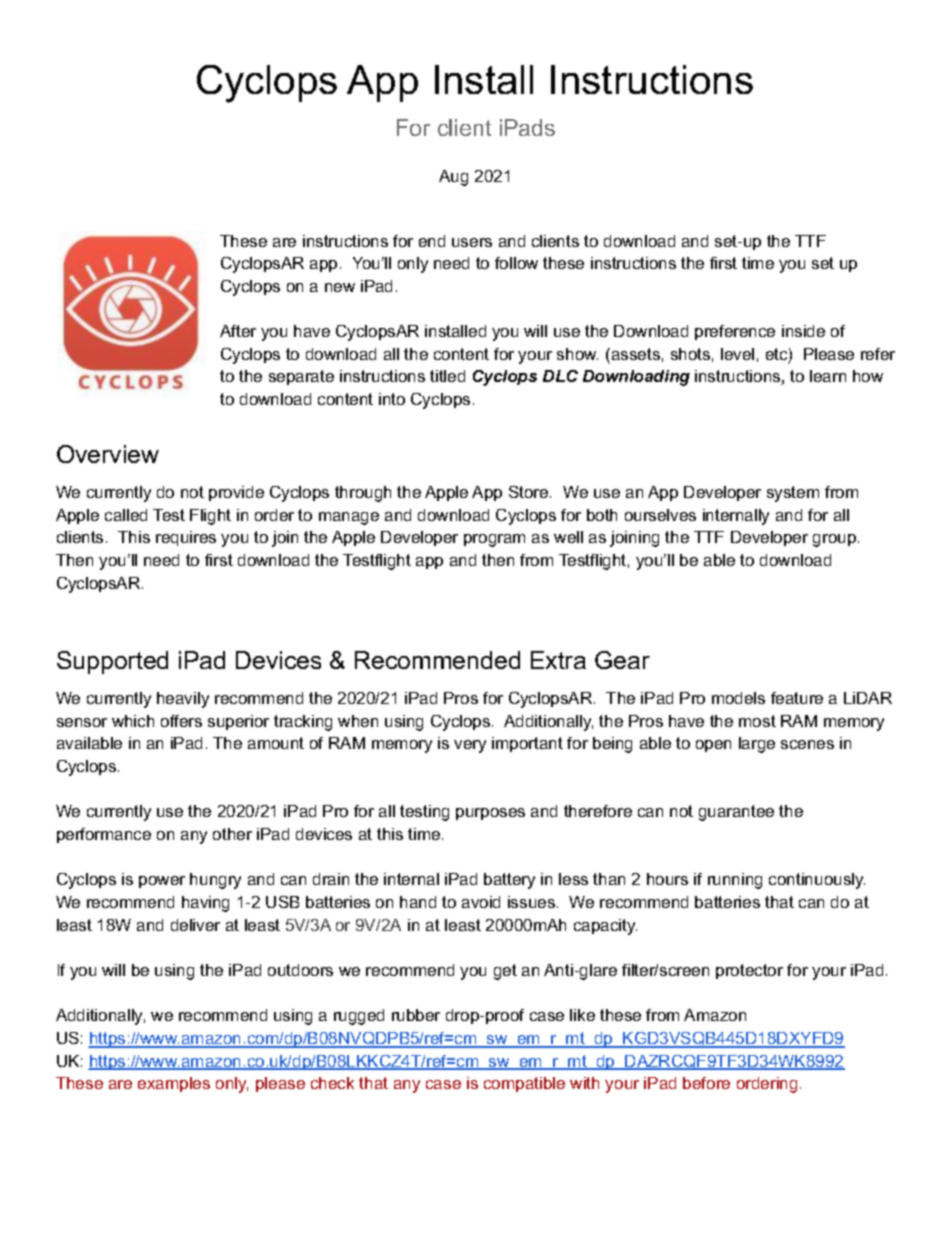 Image resolution: width=952 pixels, height=1233 pixels. What do you see at coordinates (793, 494) in the page?
I see `system` at bounding box center [793, 494].
